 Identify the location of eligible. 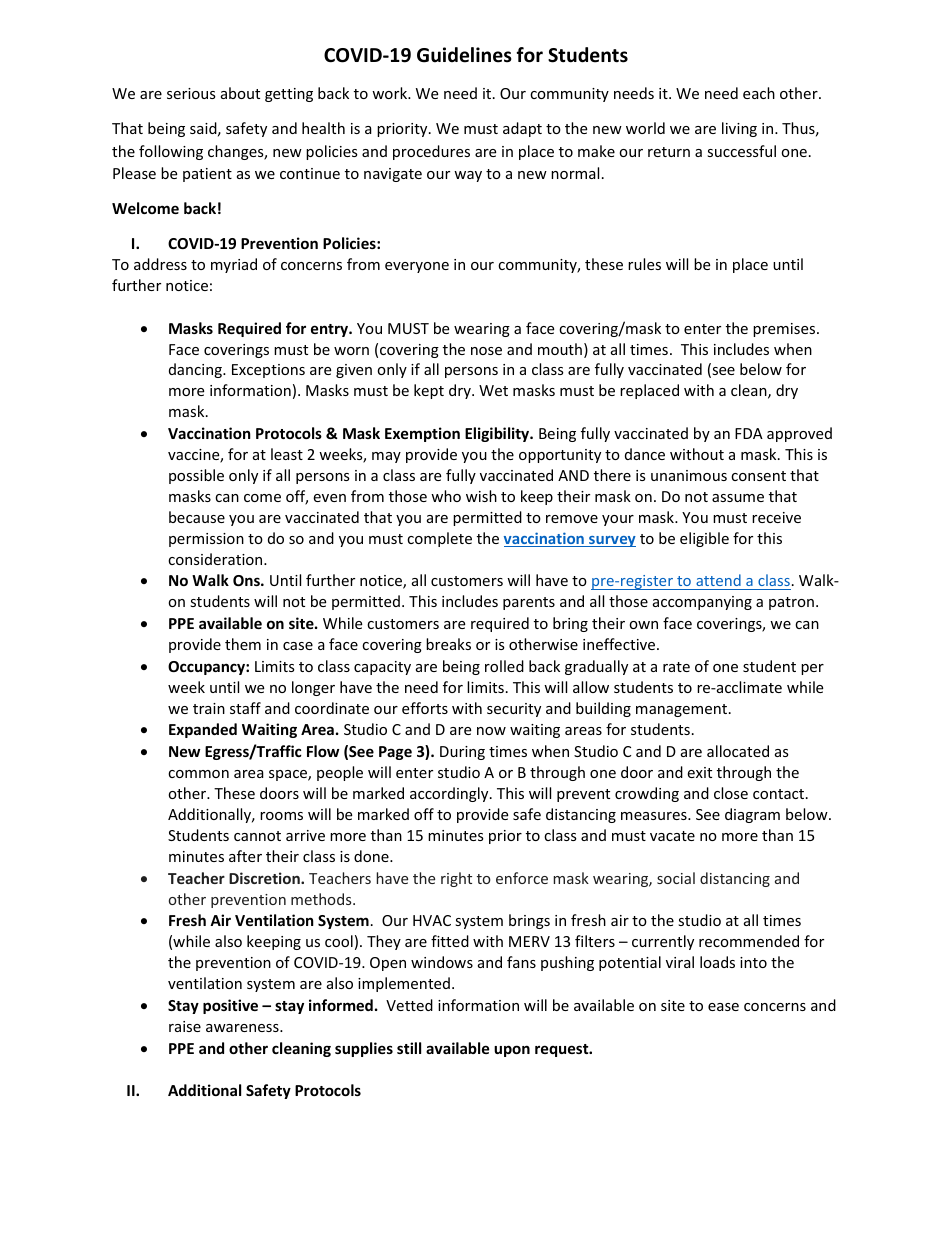
(704, 539).
